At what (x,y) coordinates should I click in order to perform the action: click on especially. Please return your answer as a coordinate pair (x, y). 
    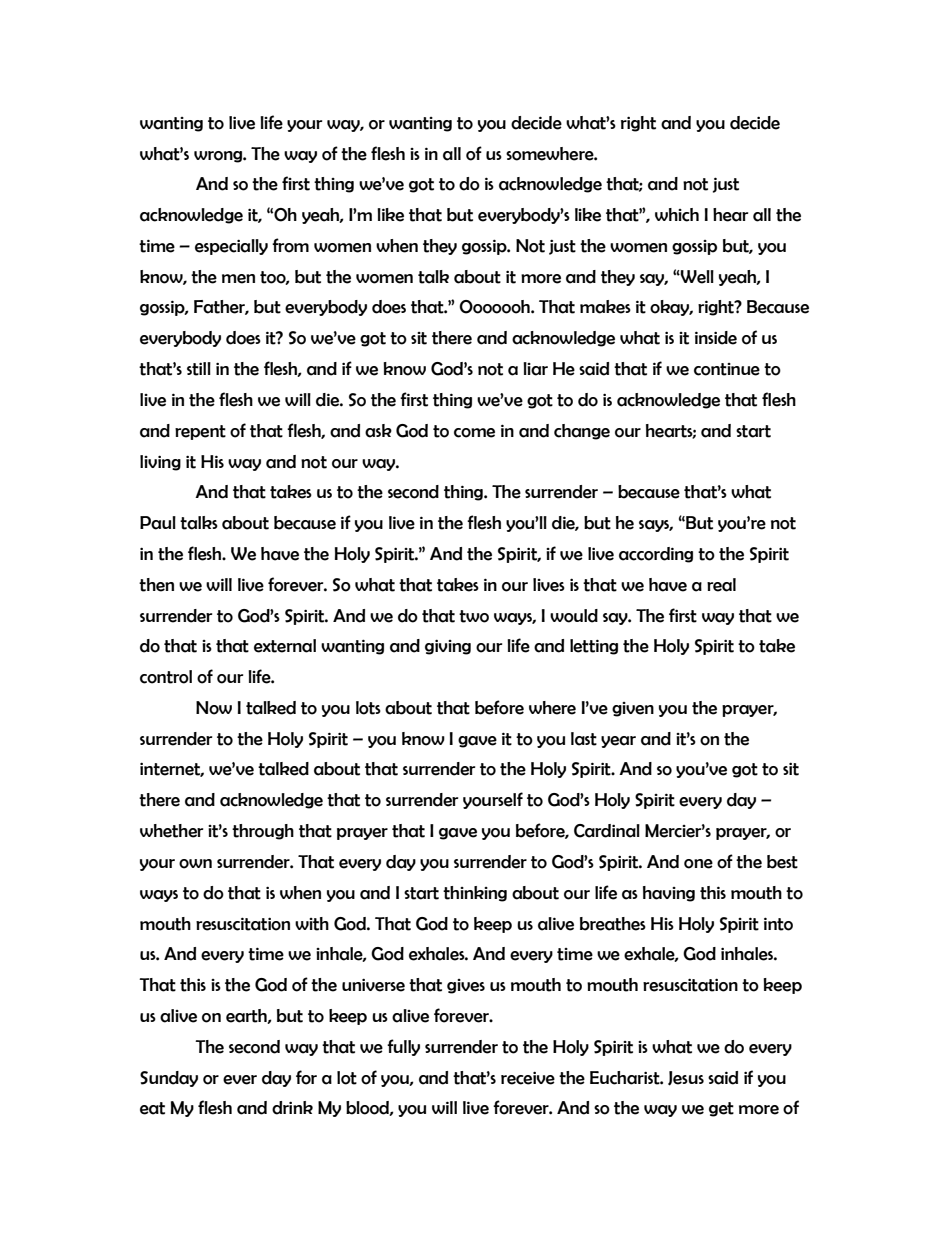
    Looking at the image, I should click on (231, 247).
